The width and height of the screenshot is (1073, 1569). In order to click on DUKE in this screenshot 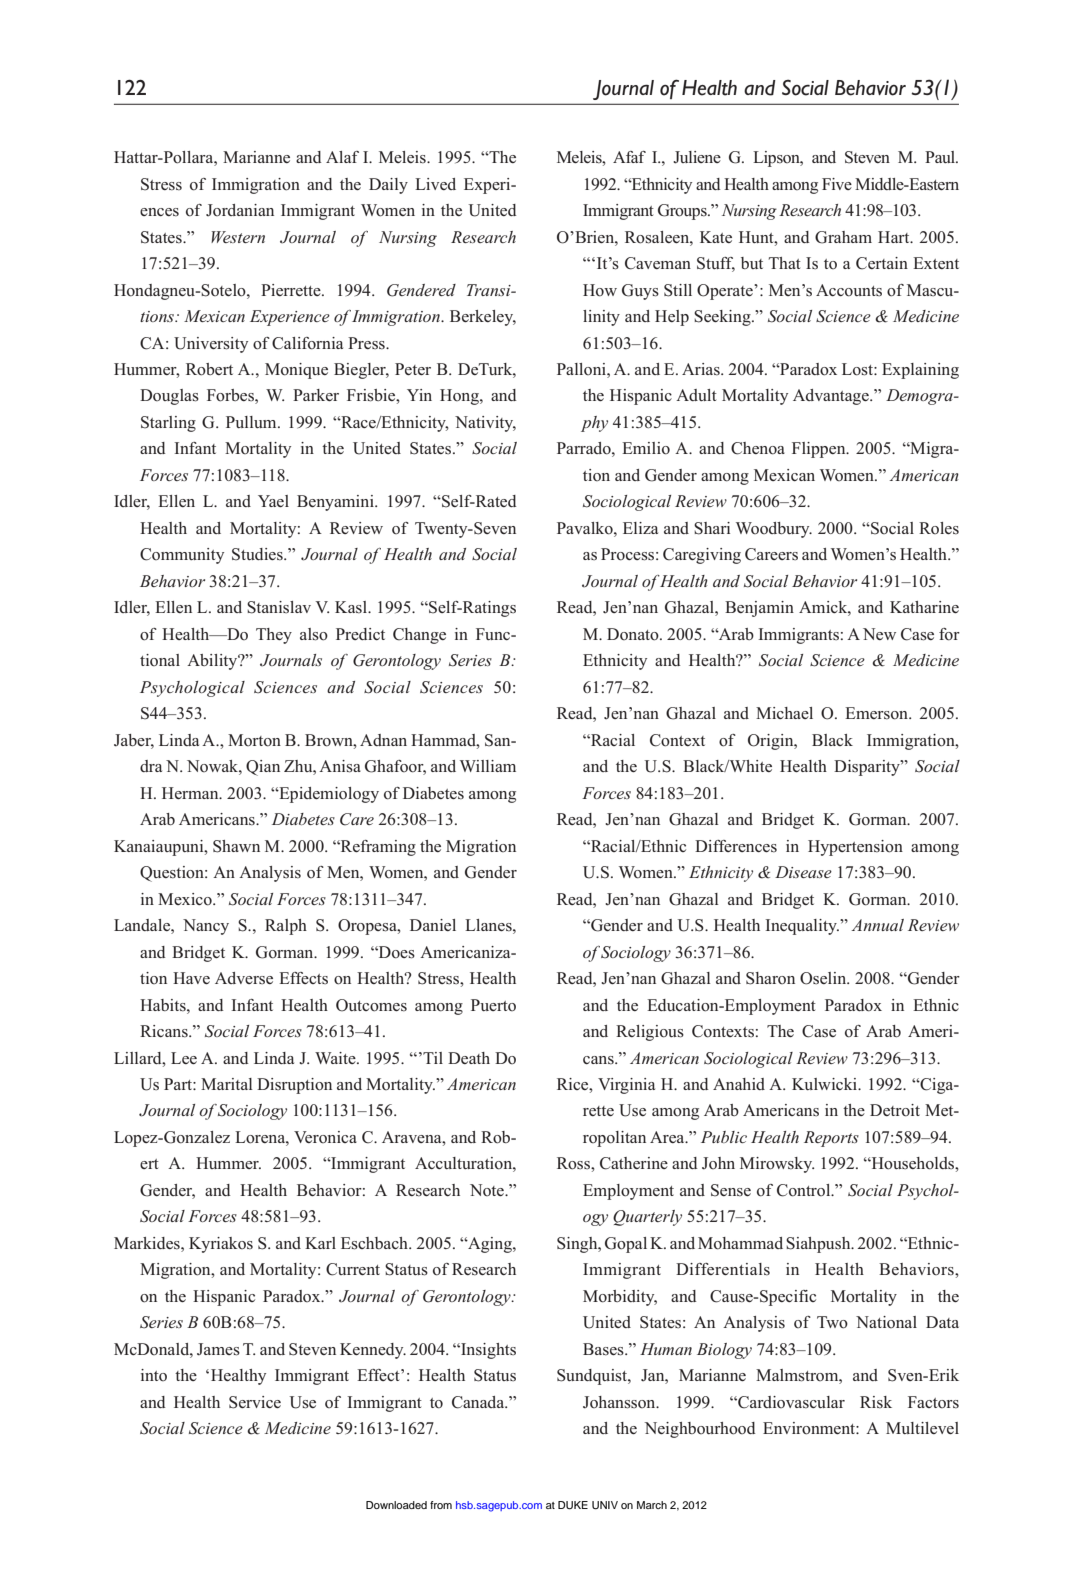, I will do `click(573, 1505)`.
